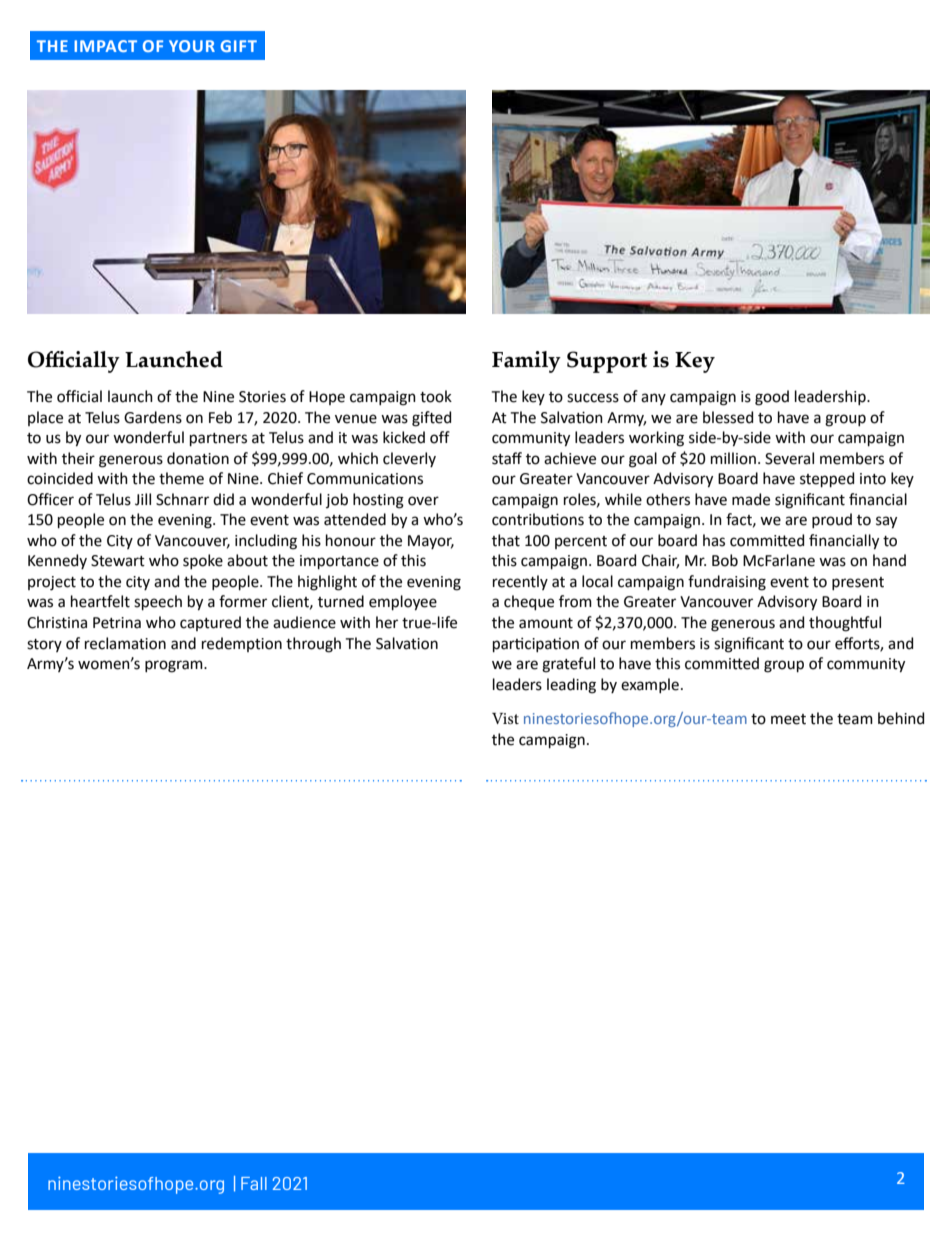 This document has height=1233, width=952. What do you see at coordinates (153, 417) in the document?
I see `Gardens` at bounding box center [153, 417].
